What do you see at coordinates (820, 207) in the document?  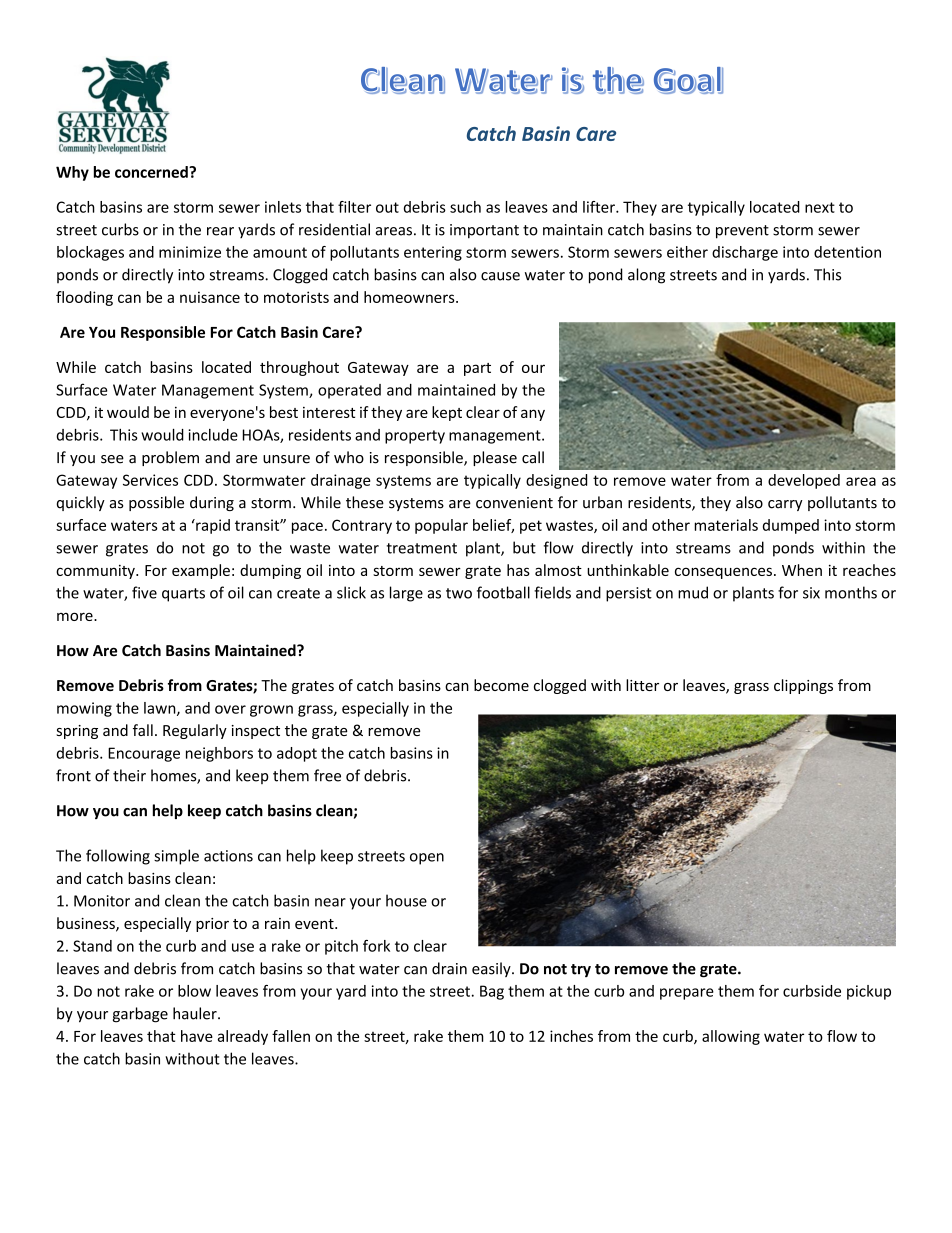 I see `next` at bounding box center [820, 207].
